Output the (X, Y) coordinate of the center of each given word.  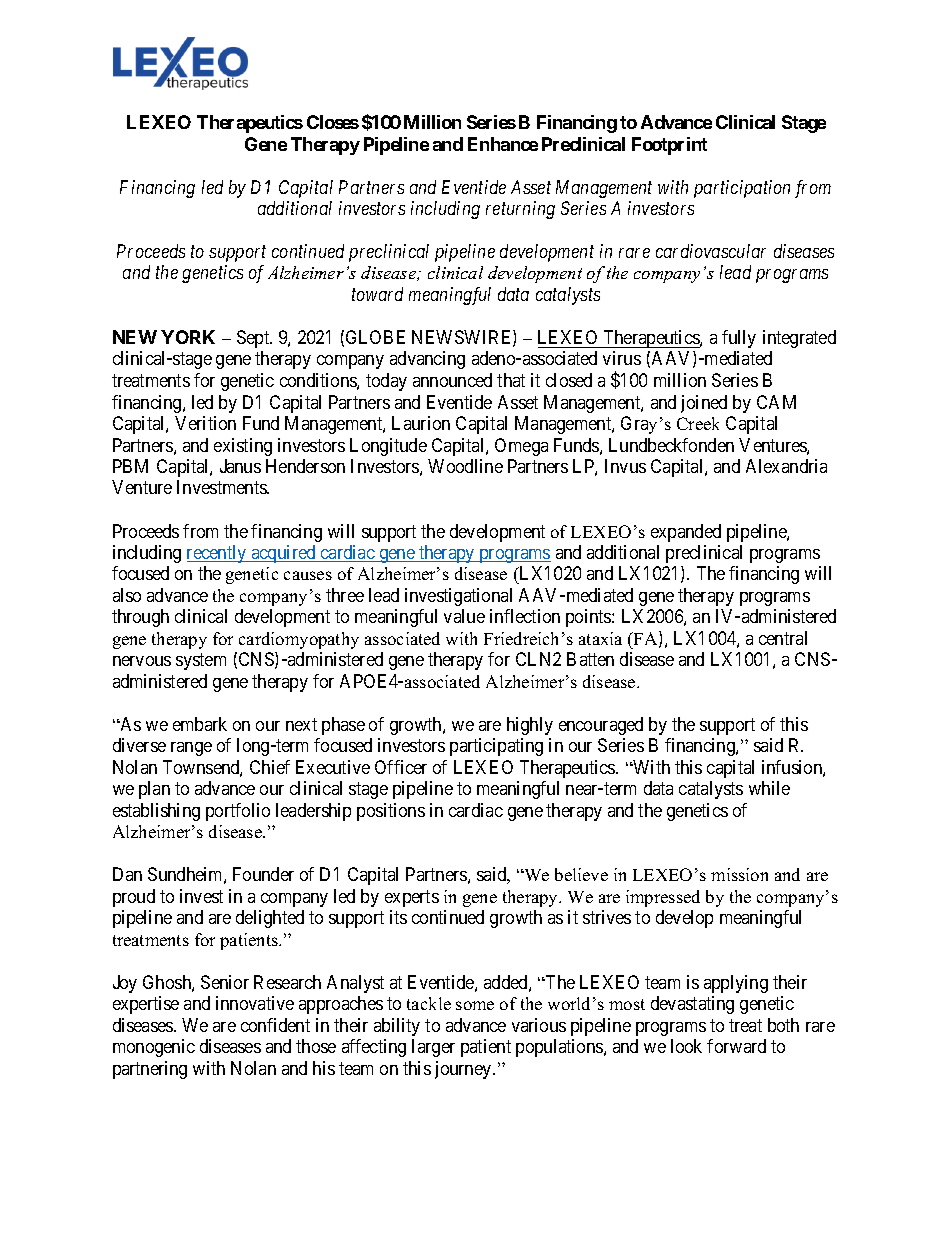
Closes (333, 122)
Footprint (669, 146)
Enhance (503, 144)
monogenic (154, 1048)
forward (736, 1046)
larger (433, 1048)
